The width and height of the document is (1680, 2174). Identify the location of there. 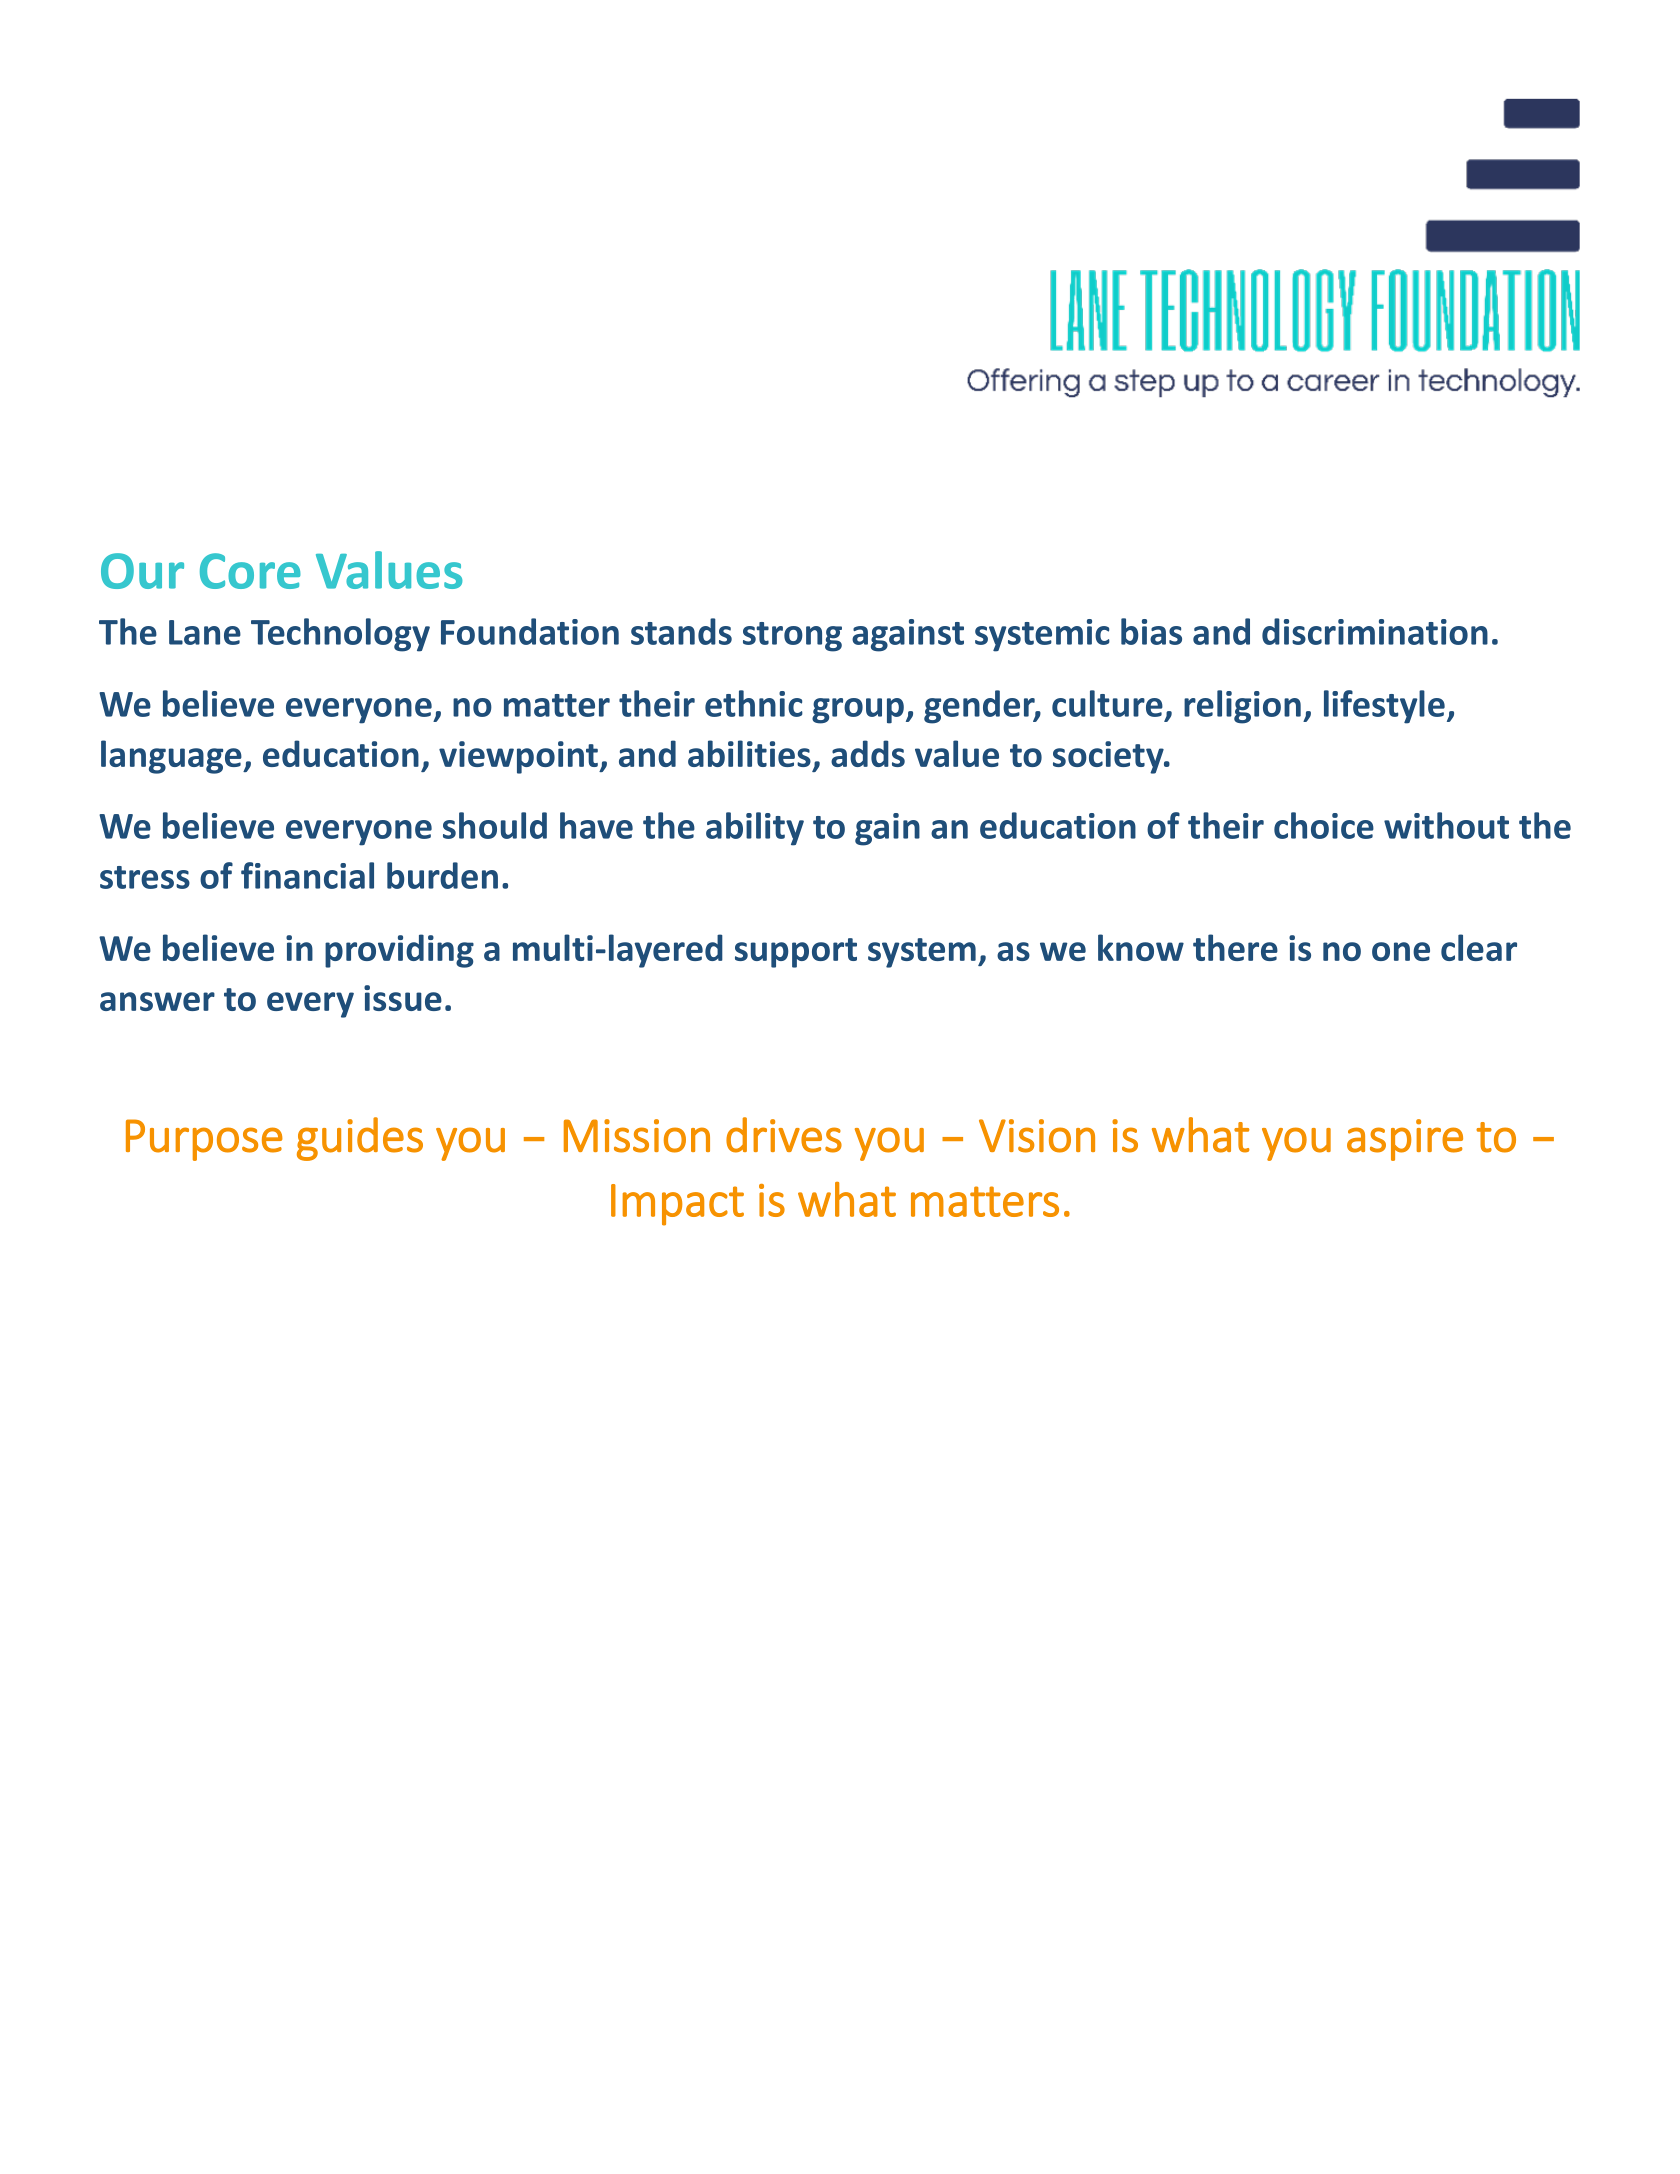
(1235, 947).
